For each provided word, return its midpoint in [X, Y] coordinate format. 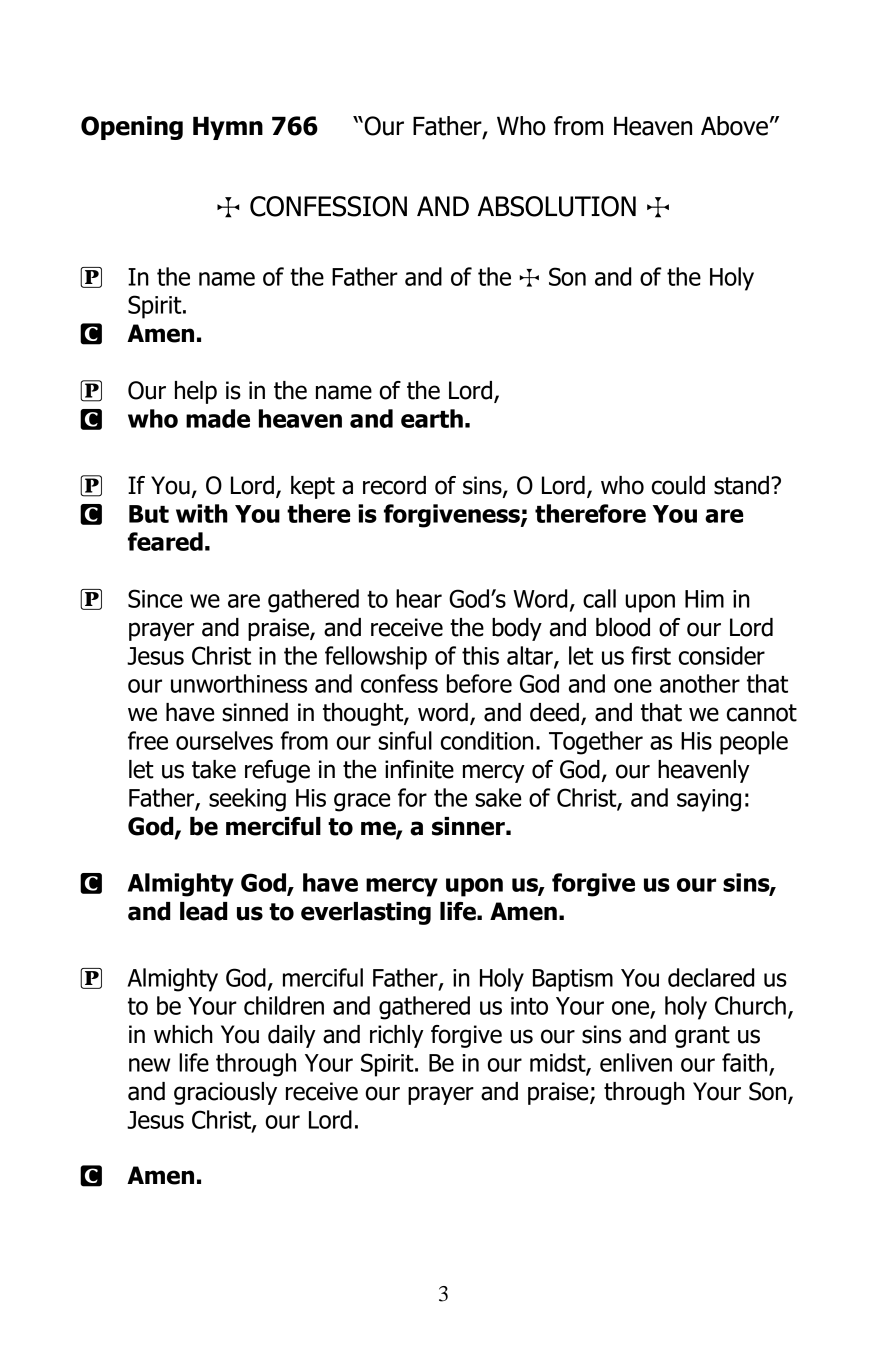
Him [704, 599]
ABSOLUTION [557, 206]
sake [498, 797]
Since [155, 598]
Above [734, 126]
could [678, 485]
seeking [247, 800]
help [196, 392]
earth [432, 418]
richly [397, 1036]
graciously [225, 1093]
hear [419, 598]
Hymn [228, 128]
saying [709, 800]
